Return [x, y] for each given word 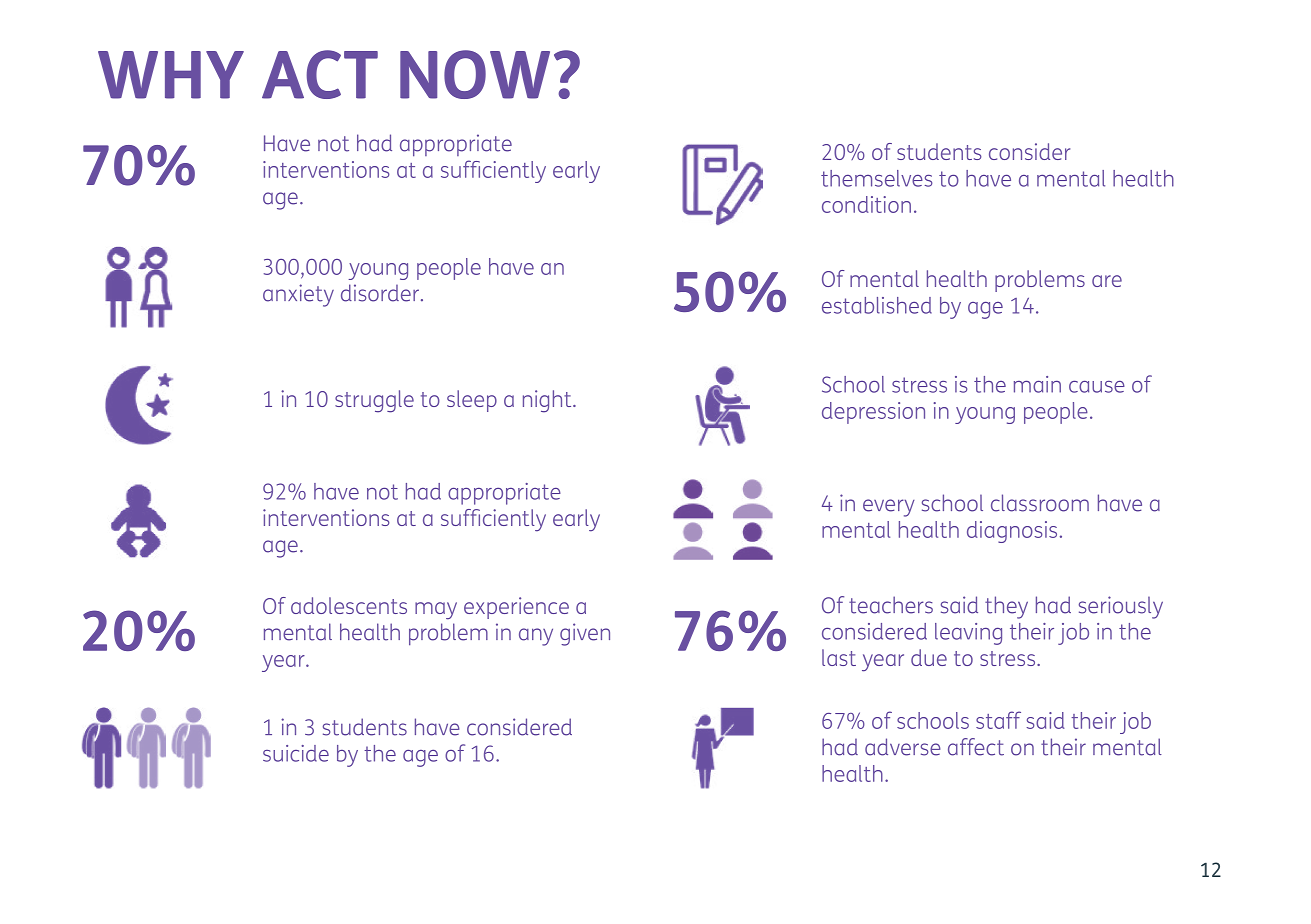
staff [998, 720]
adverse [903, 747]
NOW [475, 74]
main [1037, 384]
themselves [876, 178]
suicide [296, 753]
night [548, 401]
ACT [320, 74]
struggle [374, 401]
